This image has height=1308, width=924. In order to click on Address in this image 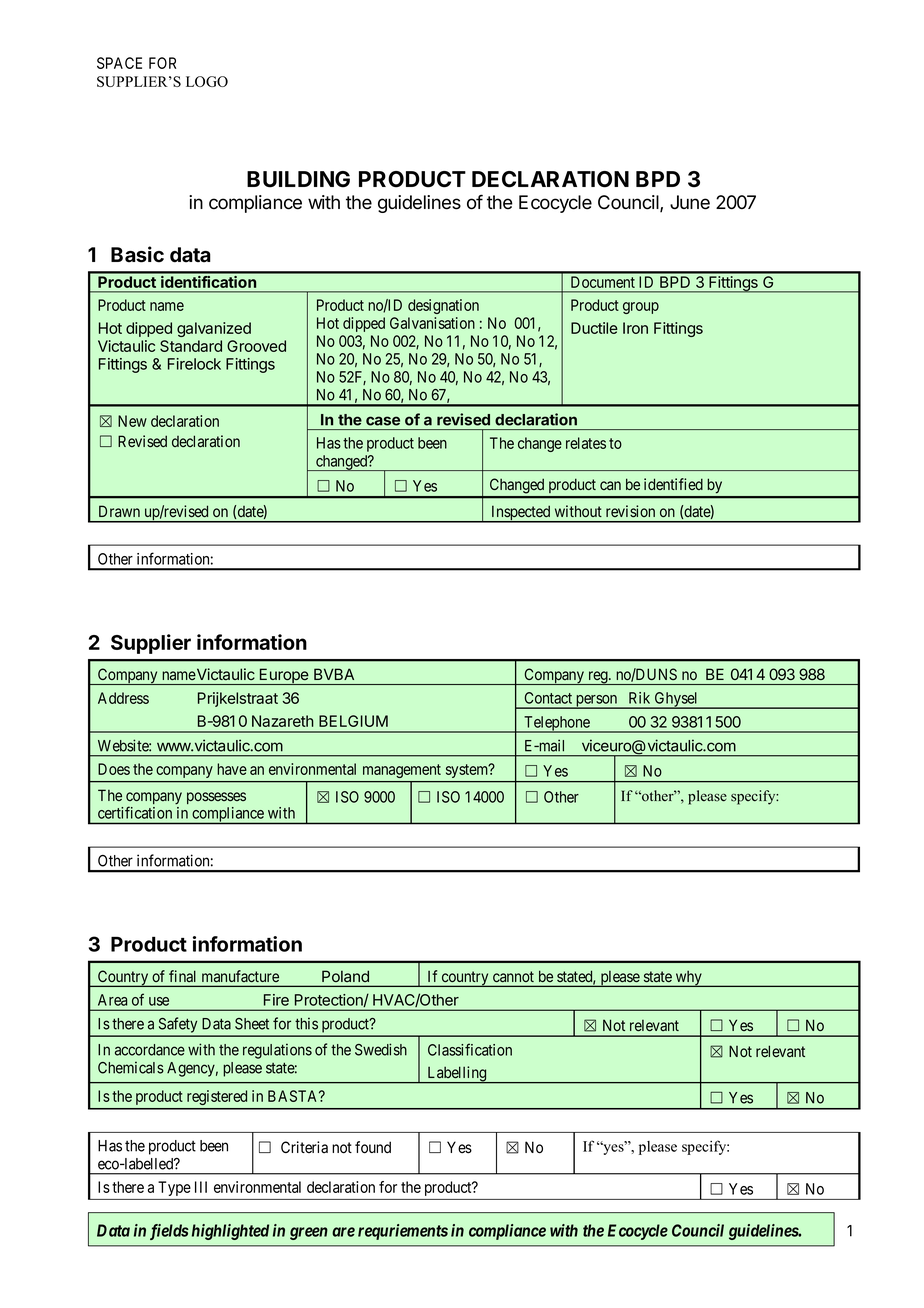, I will do `click(123, 698)`.
